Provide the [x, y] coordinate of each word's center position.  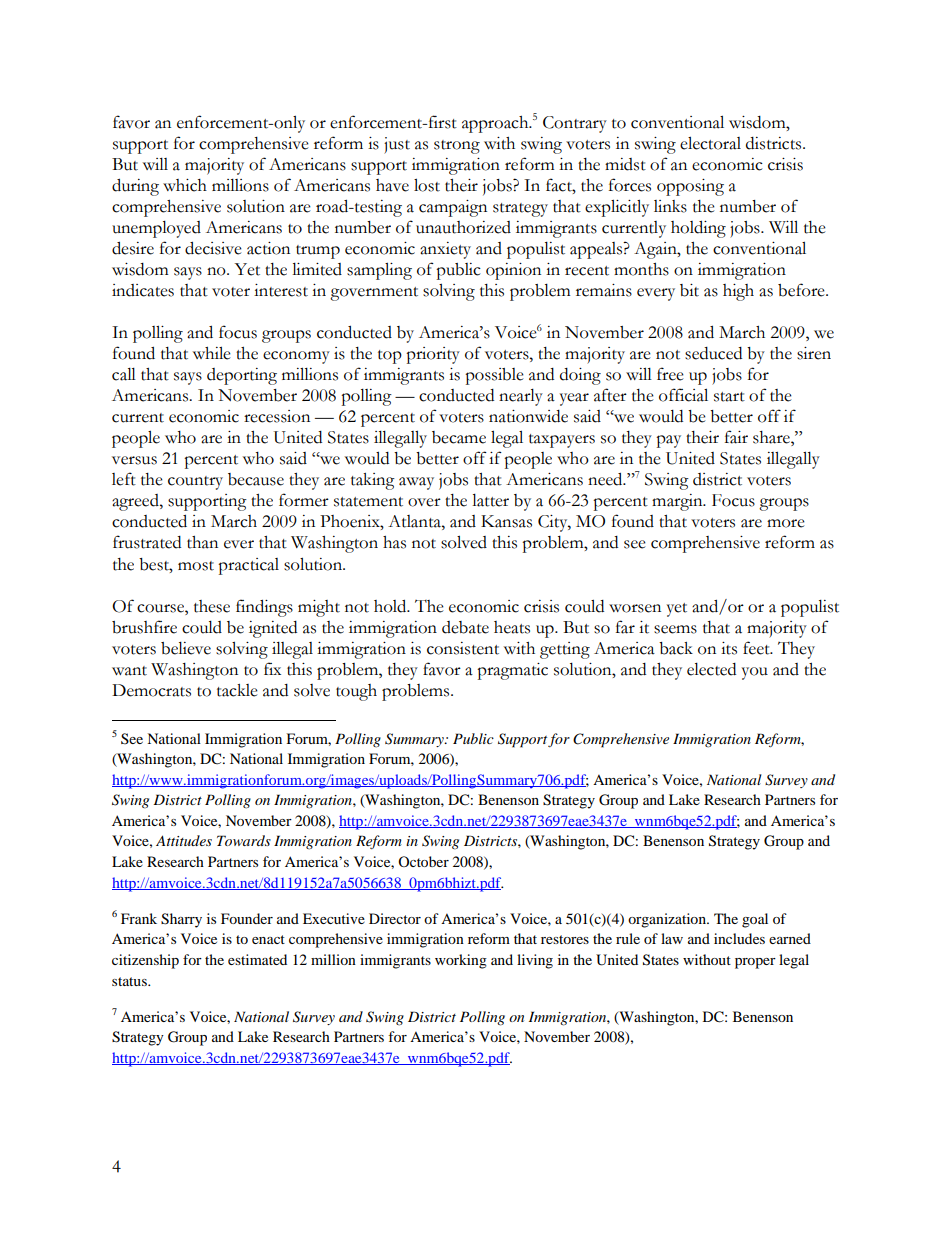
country [195, 483]
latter [490, 500]
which [185, 185]
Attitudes [184, 840]
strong [457, 147]
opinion [513, 271]
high [738, 292]
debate [465, 627]
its [729, 648]
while [212, 353]
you [755, 673]
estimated [257, 959]
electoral [710, 143]
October [423, 861]
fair [736, 437]
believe [186, 648]
